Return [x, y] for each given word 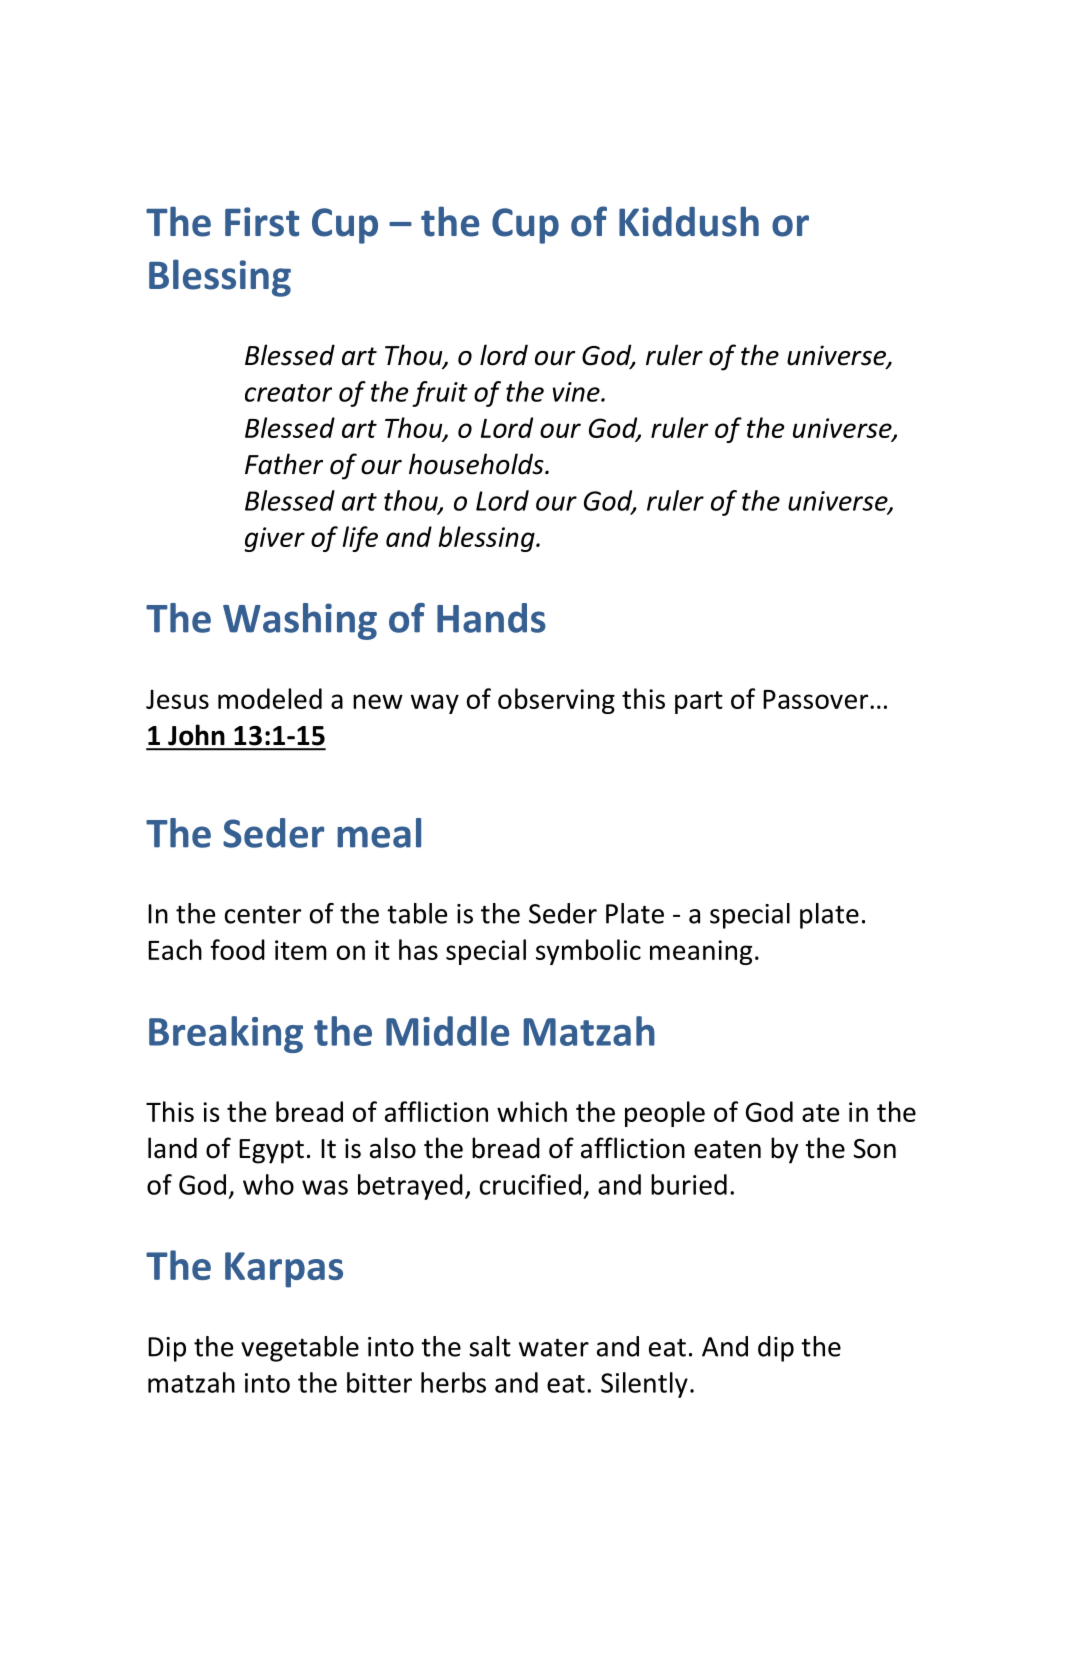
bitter [379, 1382]
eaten [727, 1149]
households [477, 464]
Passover [817, 699]
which [532, 1111]
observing [556, 701]
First [262, 222]
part [699, 702]
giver [274, 539]
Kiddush [689, 221]
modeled [270, 698]
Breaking [226, 1034]
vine [577, 392]
